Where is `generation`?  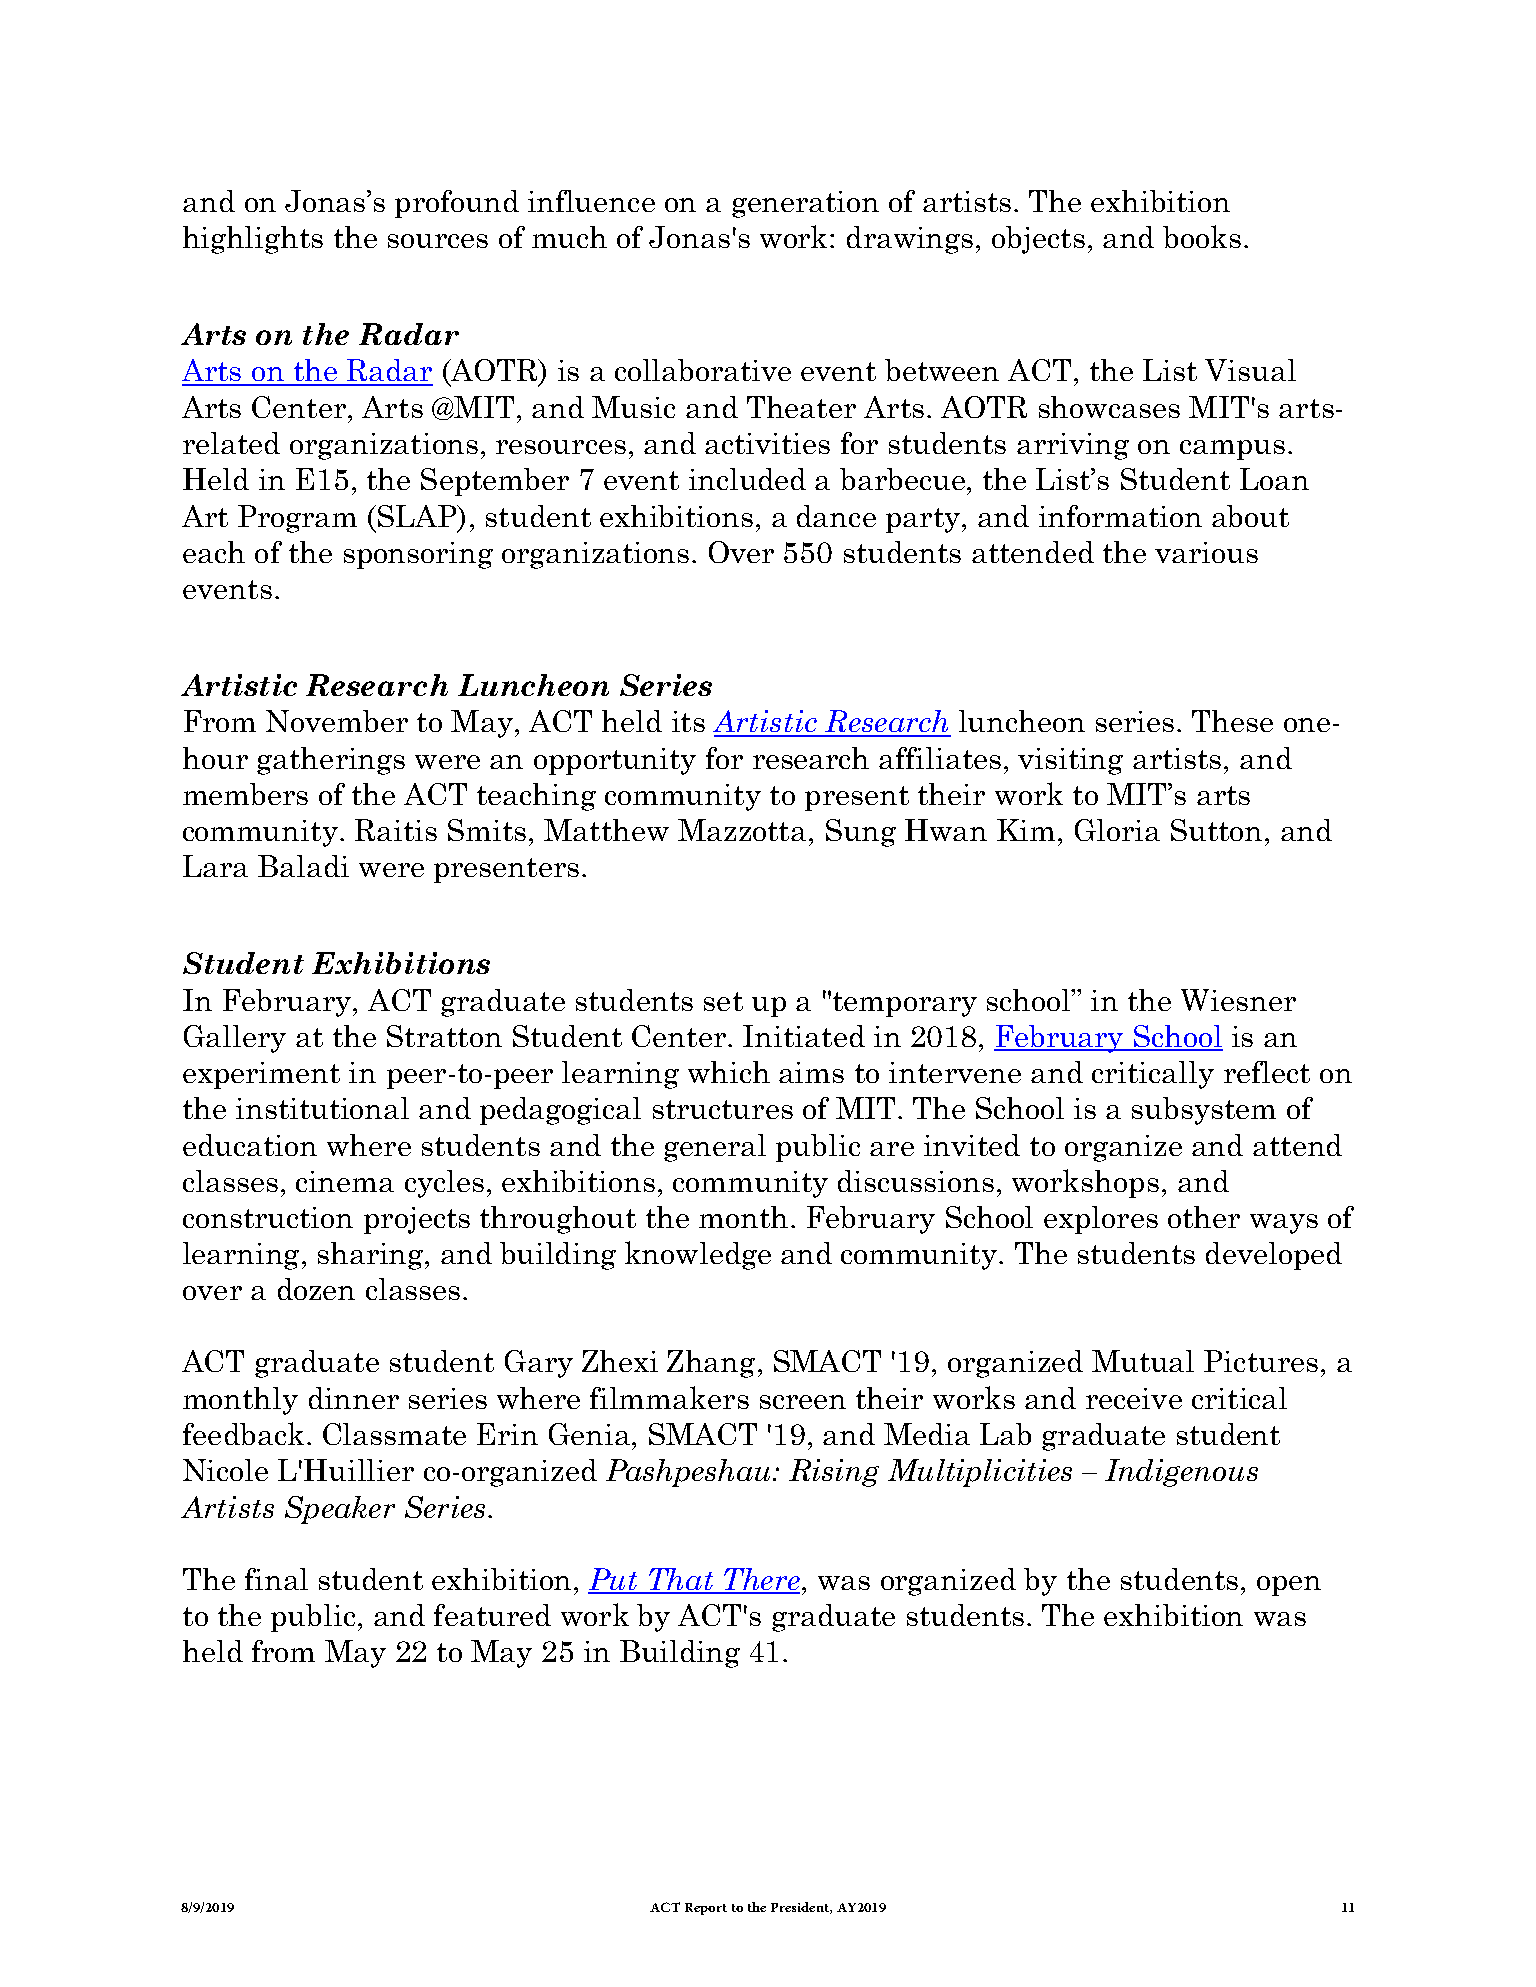 generation is located at coordinates (805, 204).
